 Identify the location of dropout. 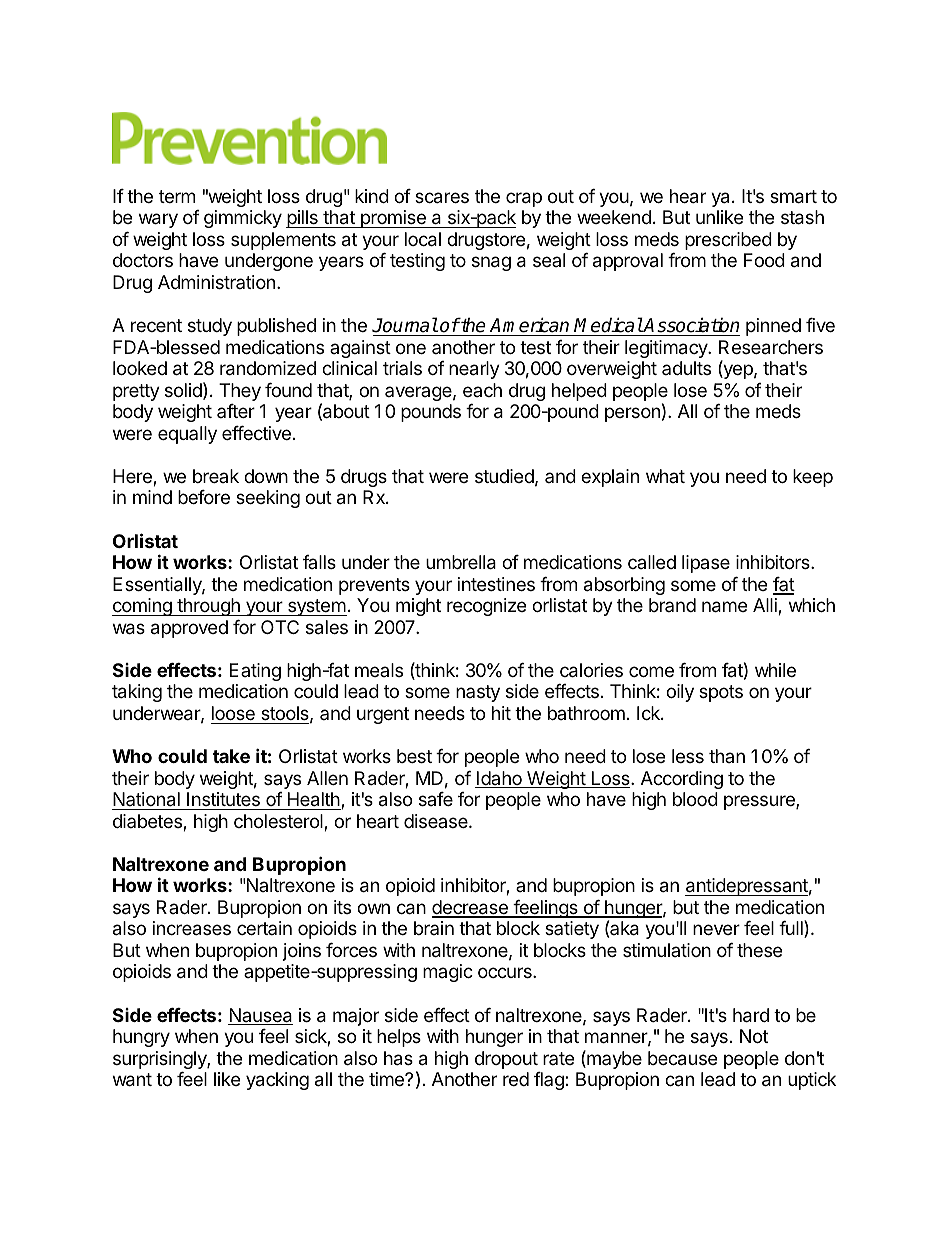
(506, 1060).
